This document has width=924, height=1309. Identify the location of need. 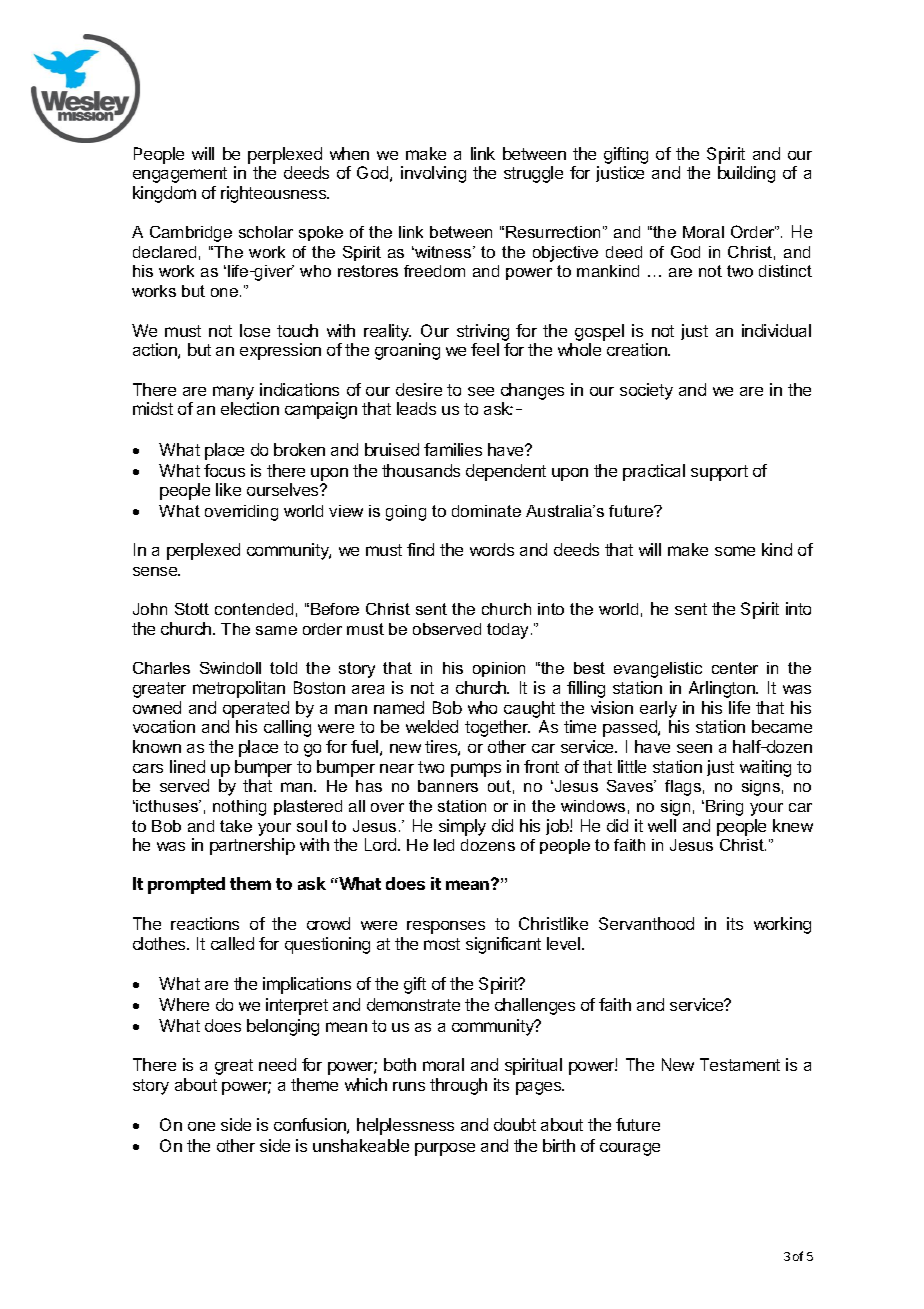
(277, 1064).
